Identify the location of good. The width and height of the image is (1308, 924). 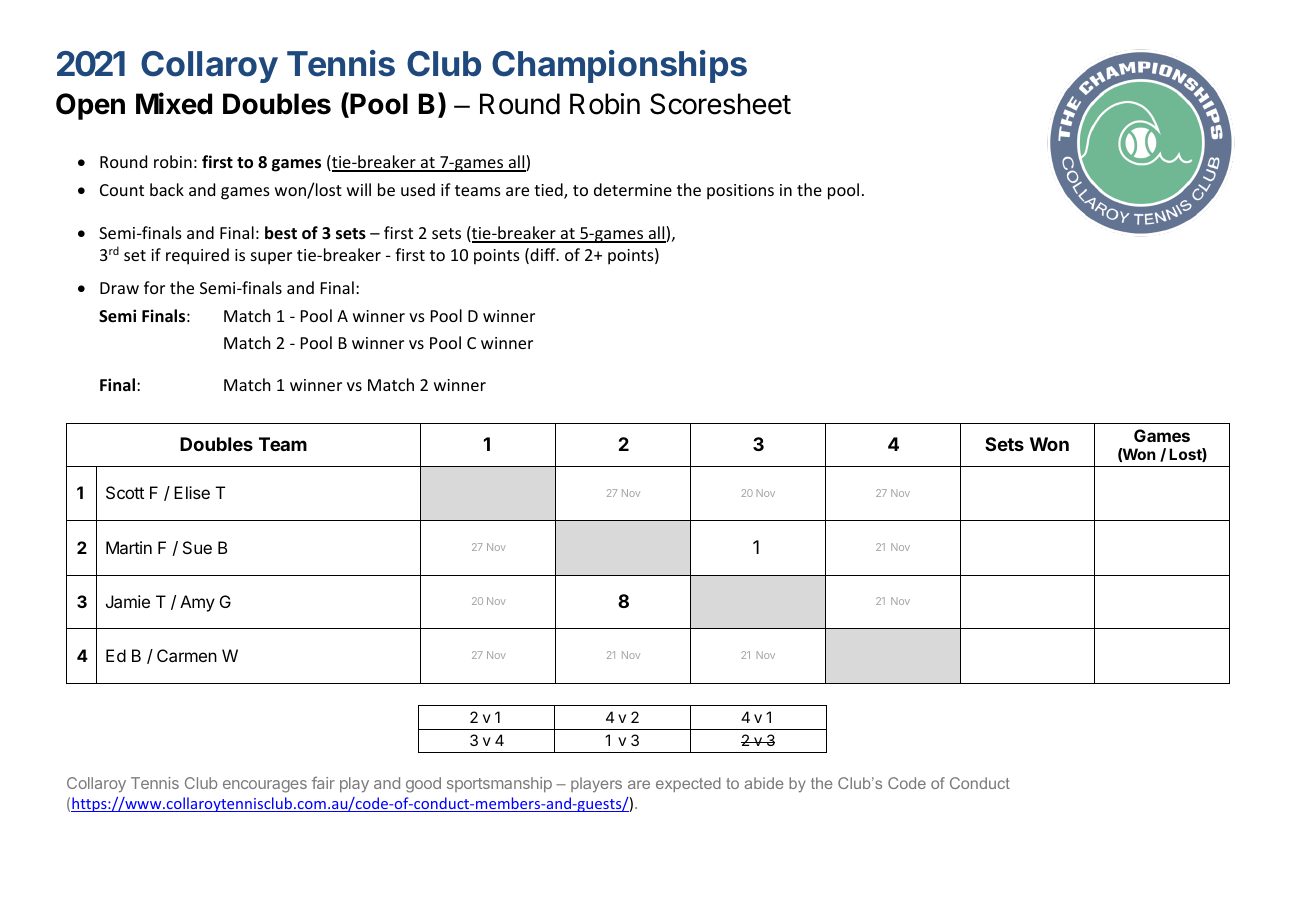
(423, 785).
